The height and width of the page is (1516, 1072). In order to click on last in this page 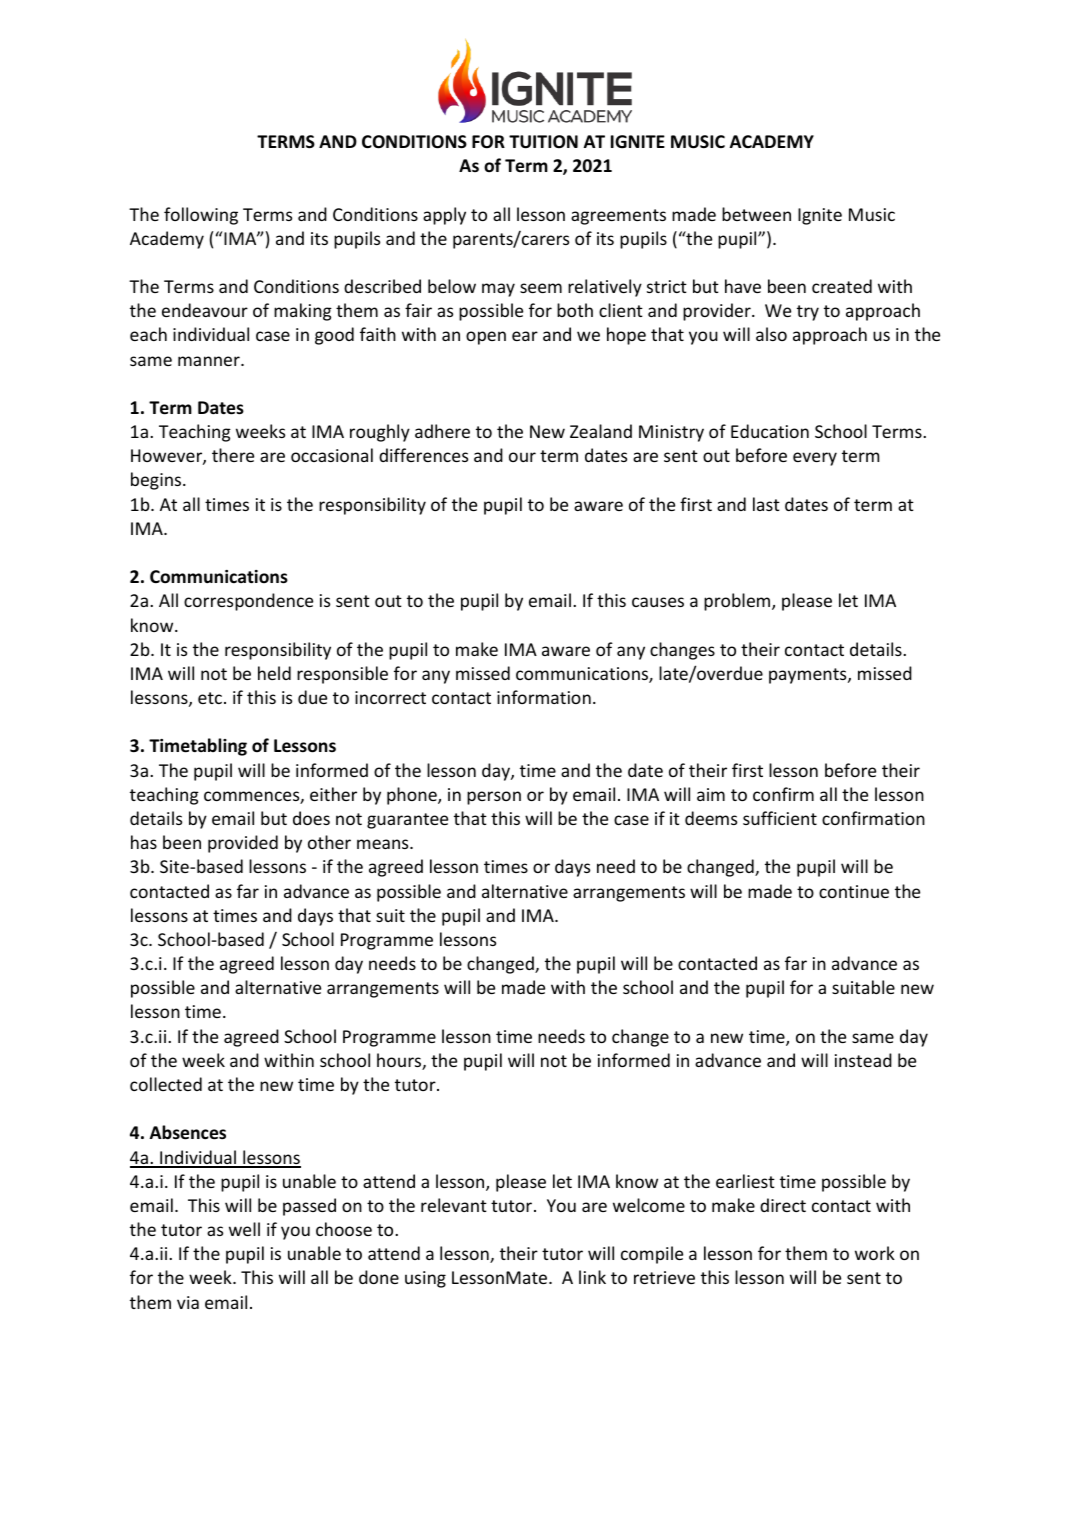, I will do `click(766, 504)`.
